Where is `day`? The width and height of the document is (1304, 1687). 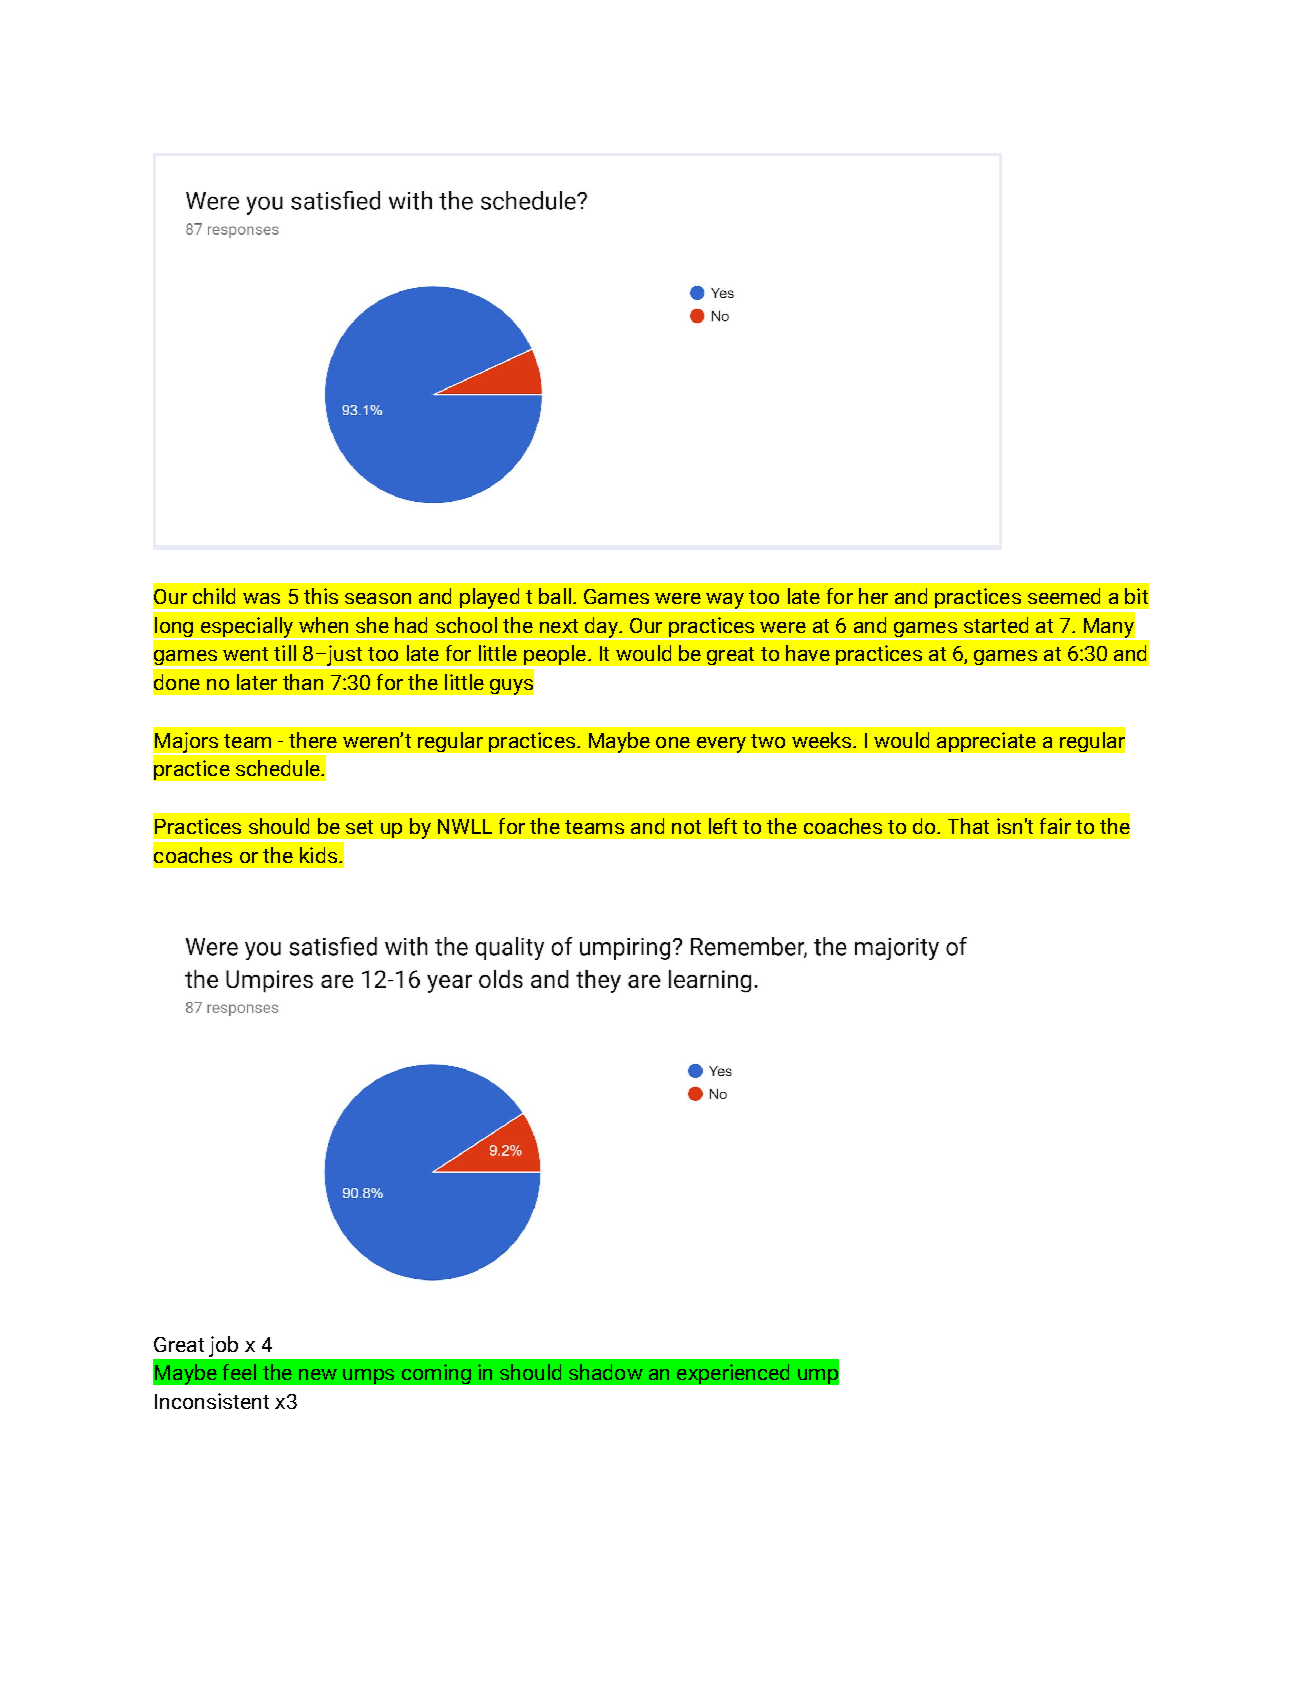
day is located at coordinates (601, 628).
